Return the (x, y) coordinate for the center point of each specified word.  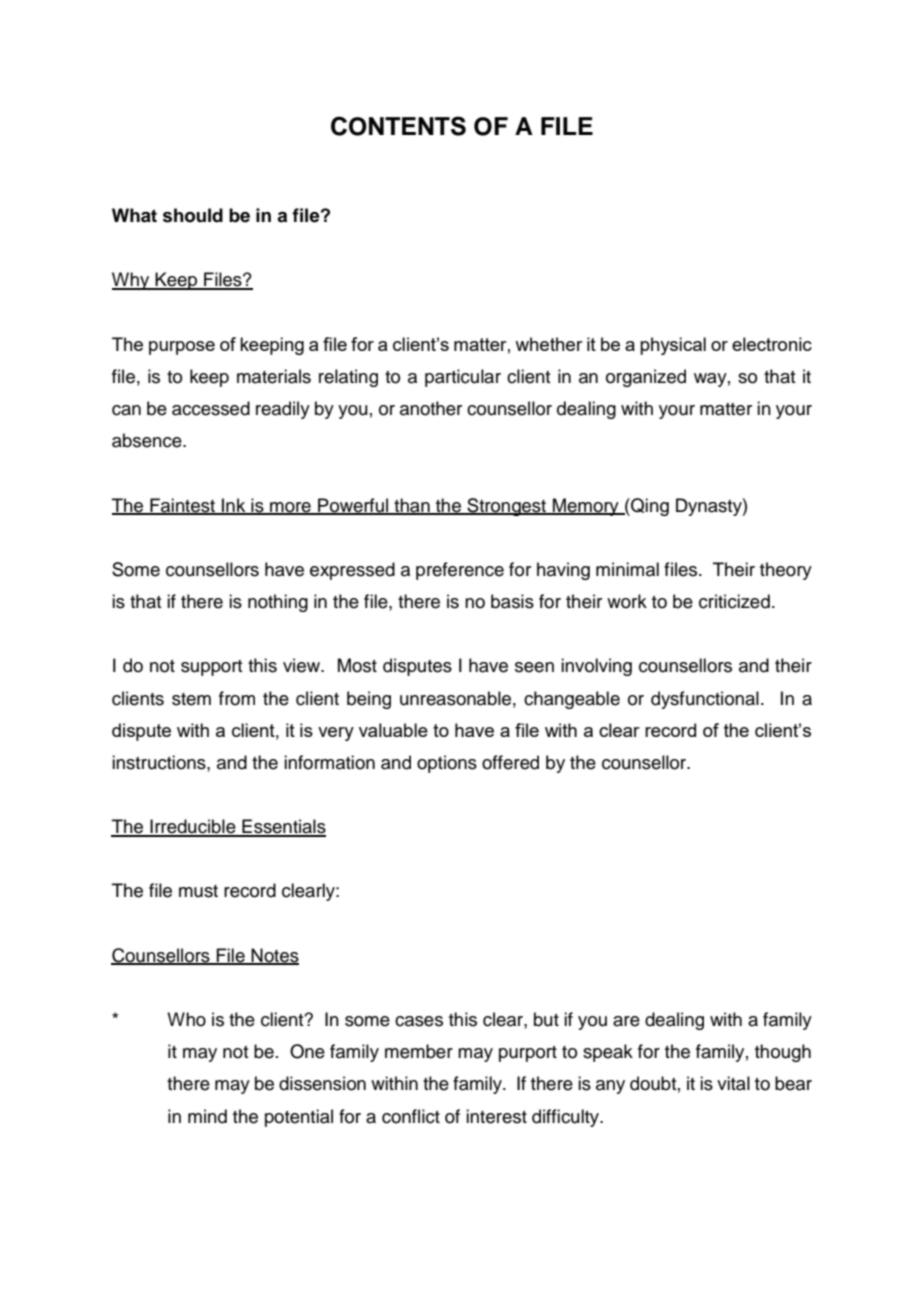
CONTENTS (398, 126)
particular (463, 378)
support (211, 668)
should (193, 215)
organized (646, 378)
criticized (734, 601)
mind (207, 1116)
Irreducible (193, 827)
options (447, 764)
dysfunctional (705, 700)
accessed (211, 408)
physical (673, 346)
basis (512, 601)
